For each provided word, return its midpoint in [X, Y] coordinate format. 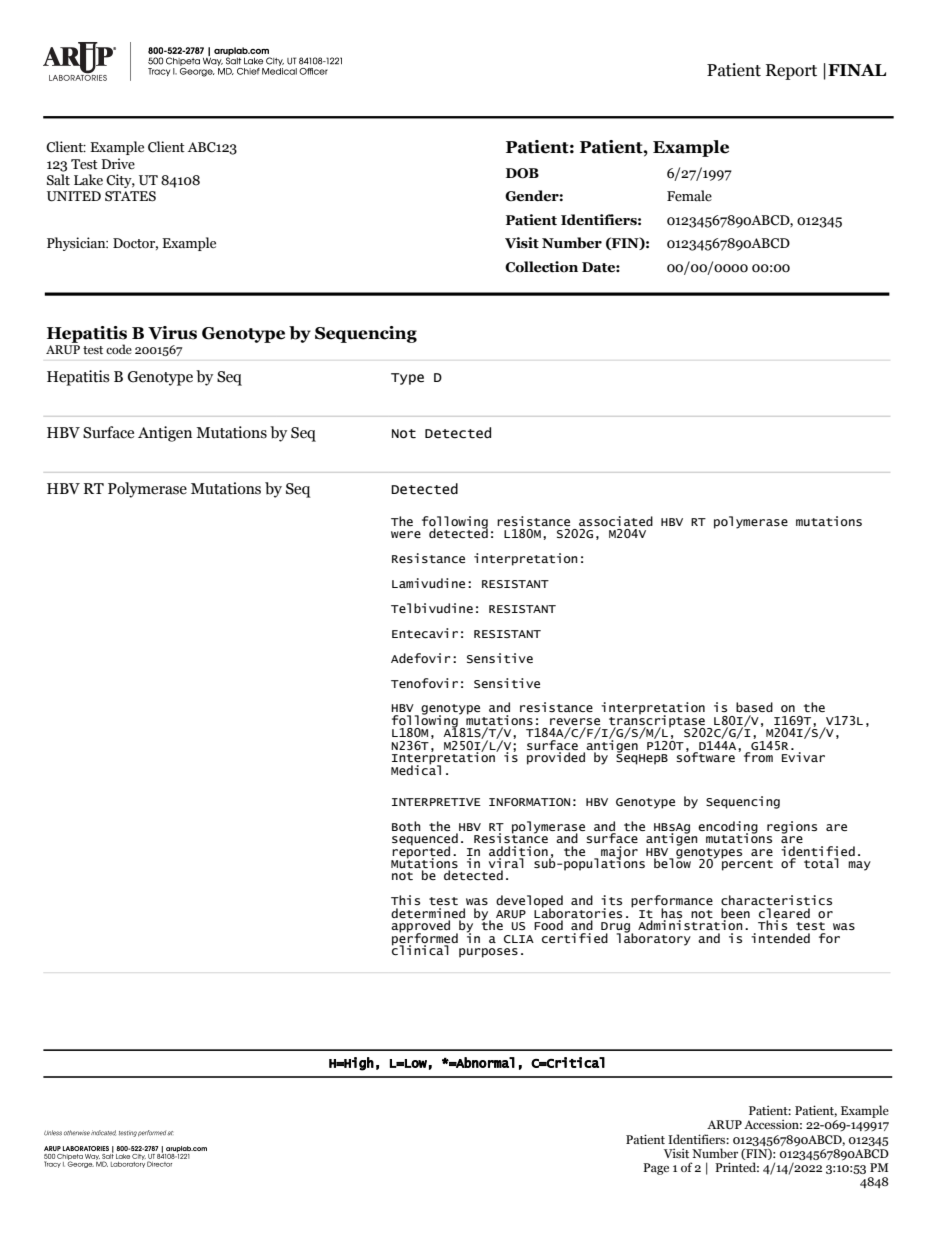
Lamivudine [428, 583]
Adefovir [421, 658]
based [754, 707]
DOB [522, 173]
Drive [118, 164]
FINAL [857, 70]
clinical [420, 949]
